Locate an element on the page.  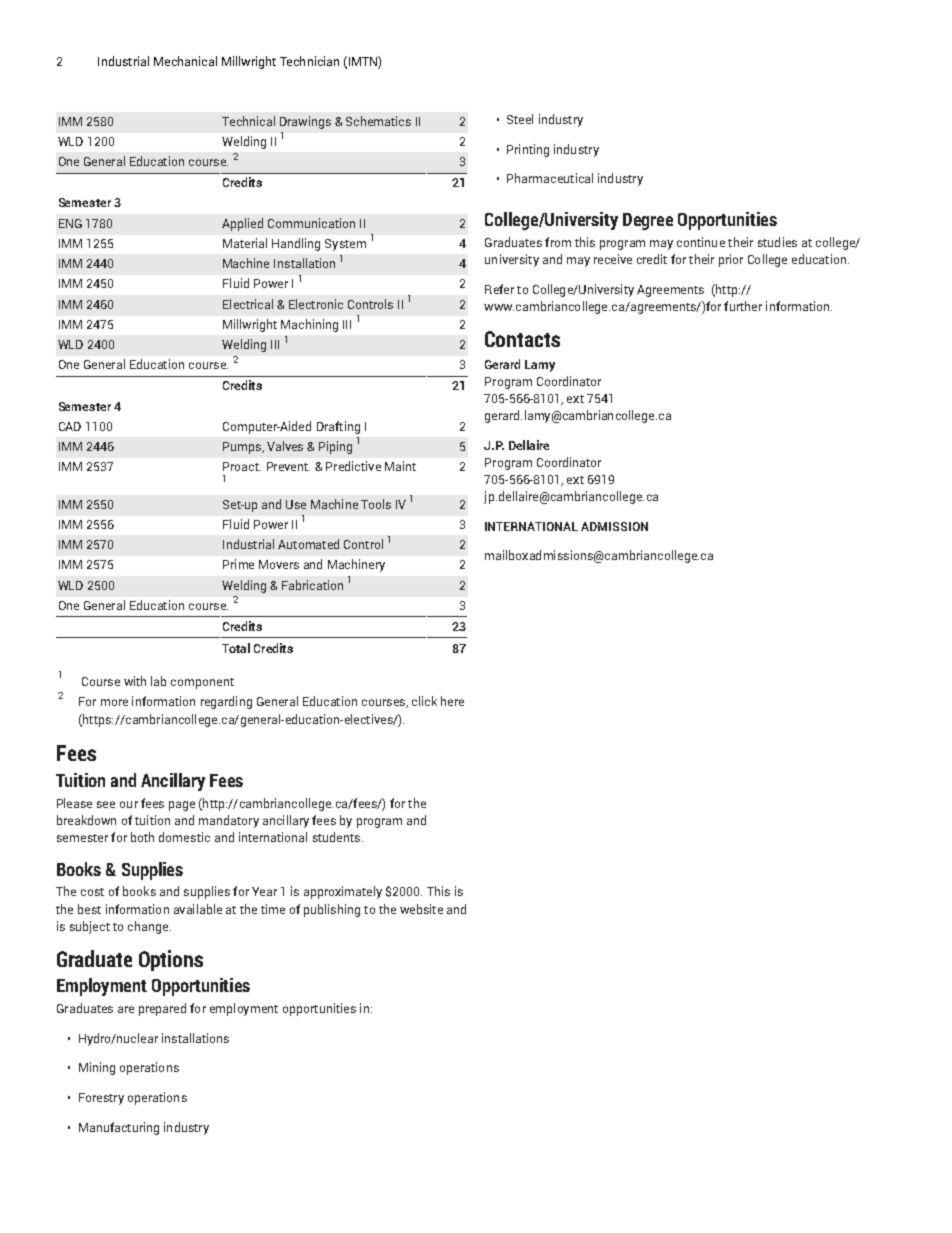
Prime is located at coordinates (238, 564).
